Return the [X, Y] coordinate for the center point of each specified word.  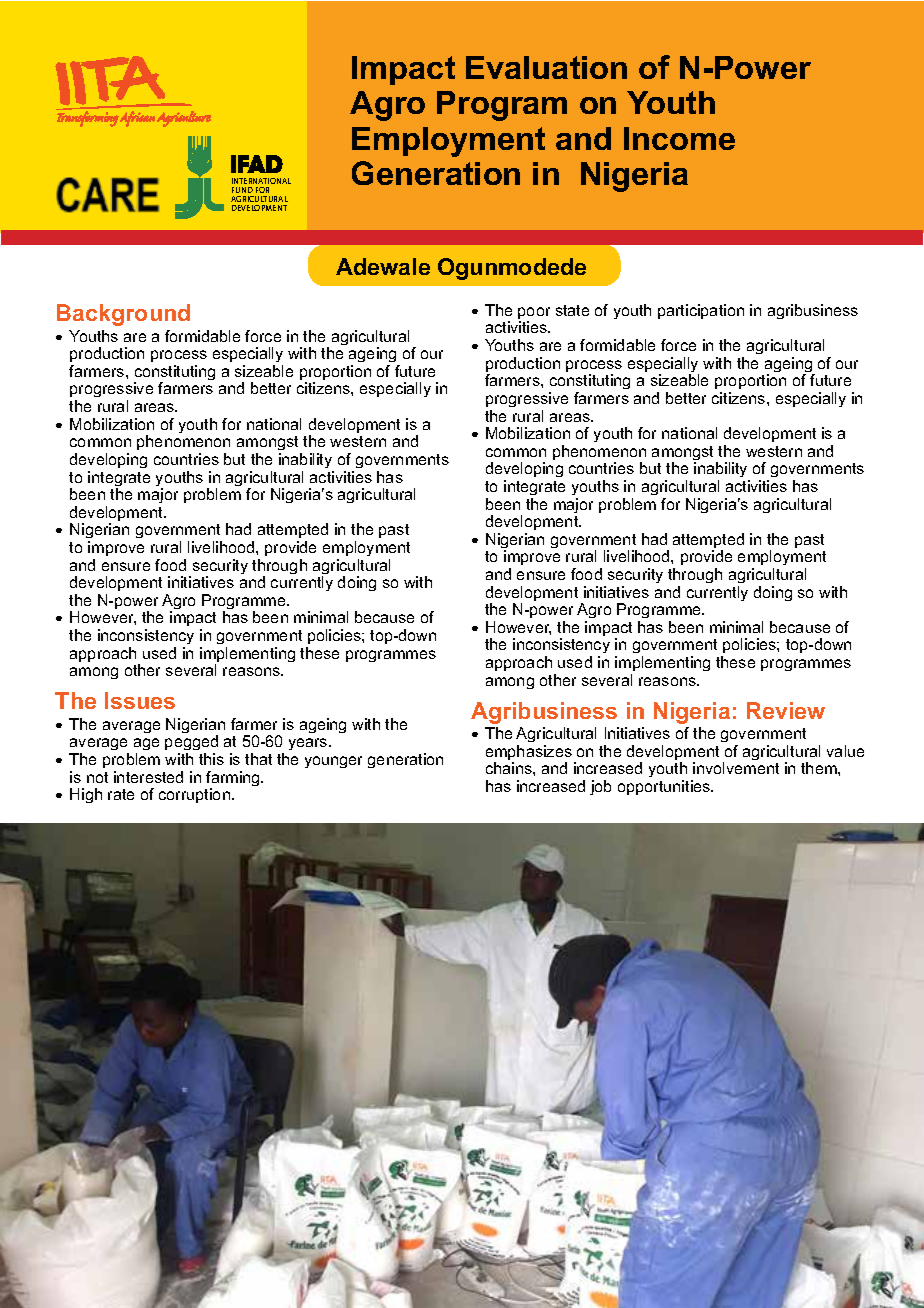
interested [148, 777]
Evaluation [546, 67]
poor [534, 314]
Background [123, 315]
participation [701, 311]
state [572, 310]
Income [679, 138]
